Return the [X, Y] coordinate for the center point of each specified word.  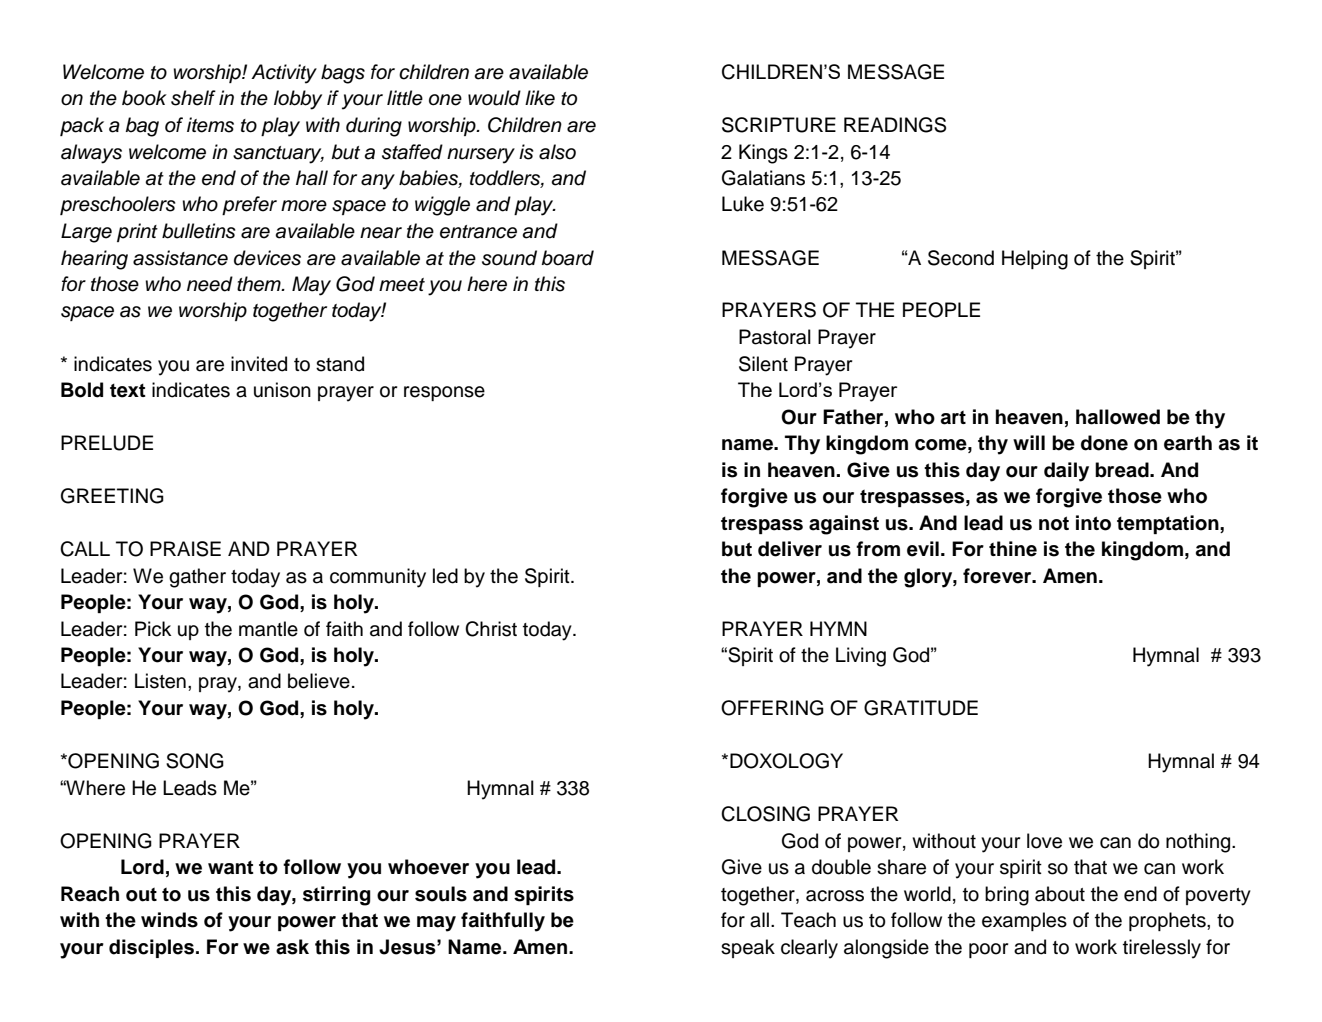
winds [169, 920]
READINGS [895, 125]
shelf [193, 98]
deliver [790, 549]
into [1093, 523]
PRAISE [185, 549]
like [540, 98]
